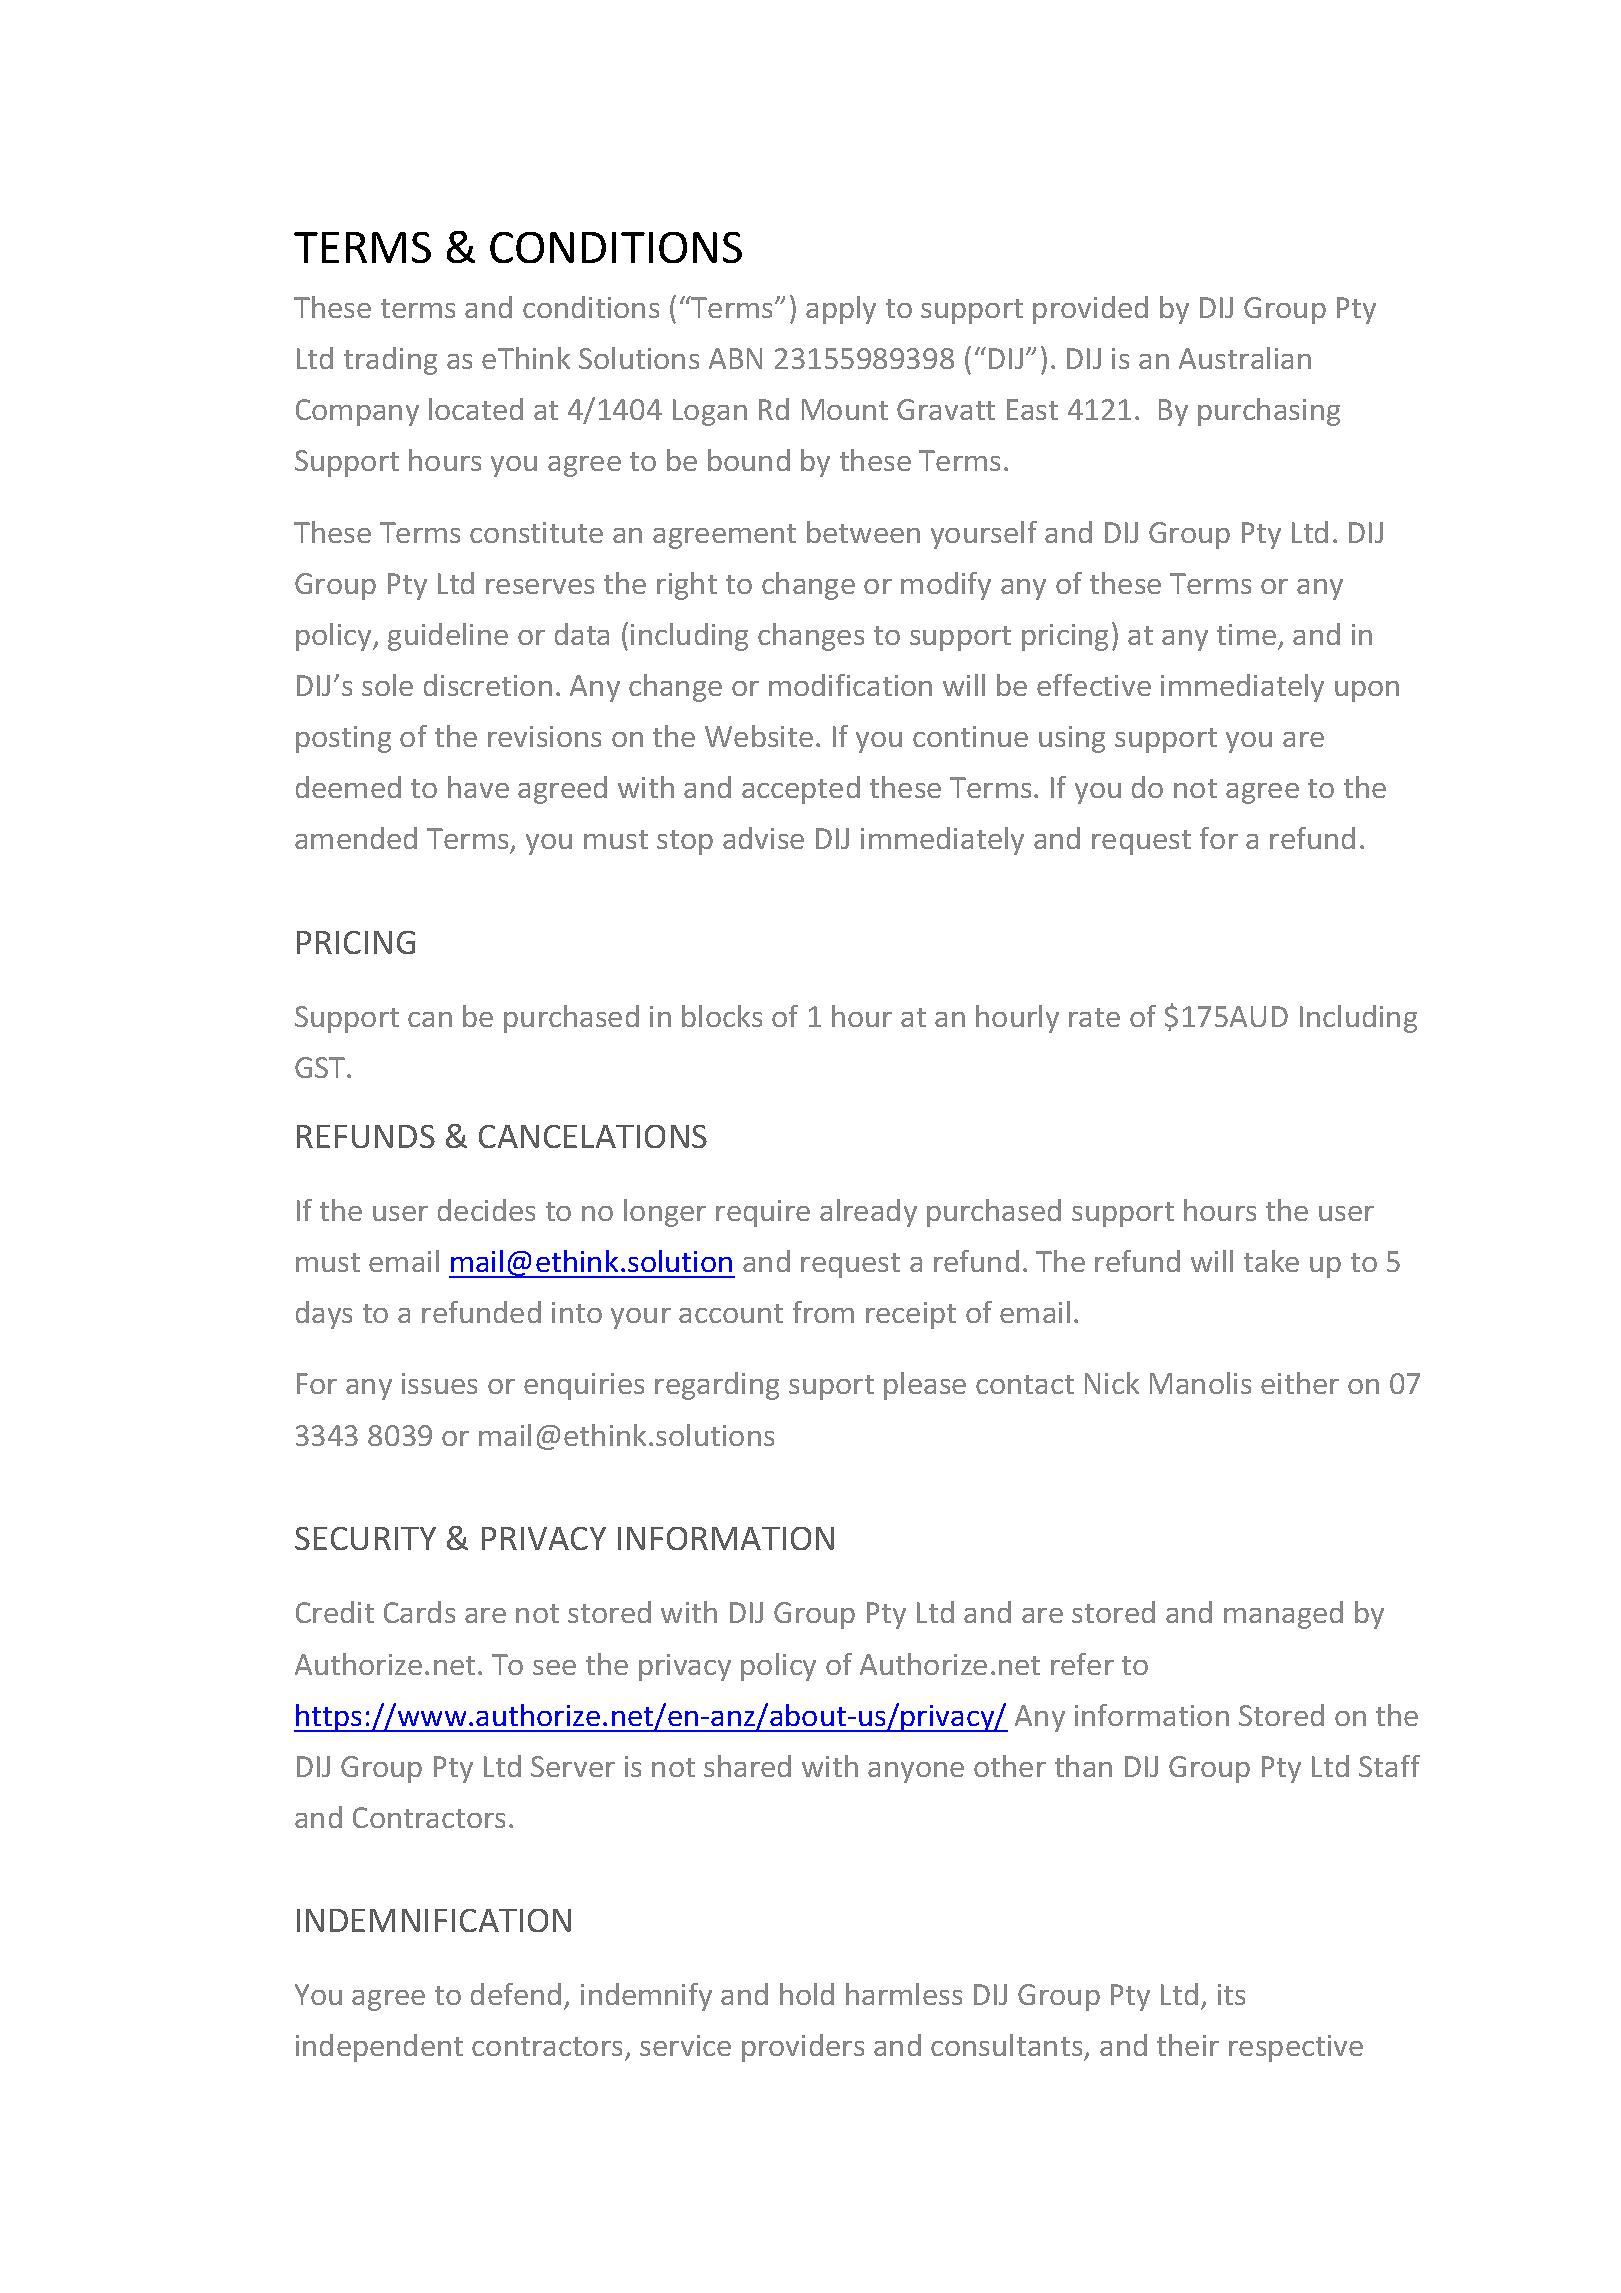  I want to click on Mount, so click(845, 409).
